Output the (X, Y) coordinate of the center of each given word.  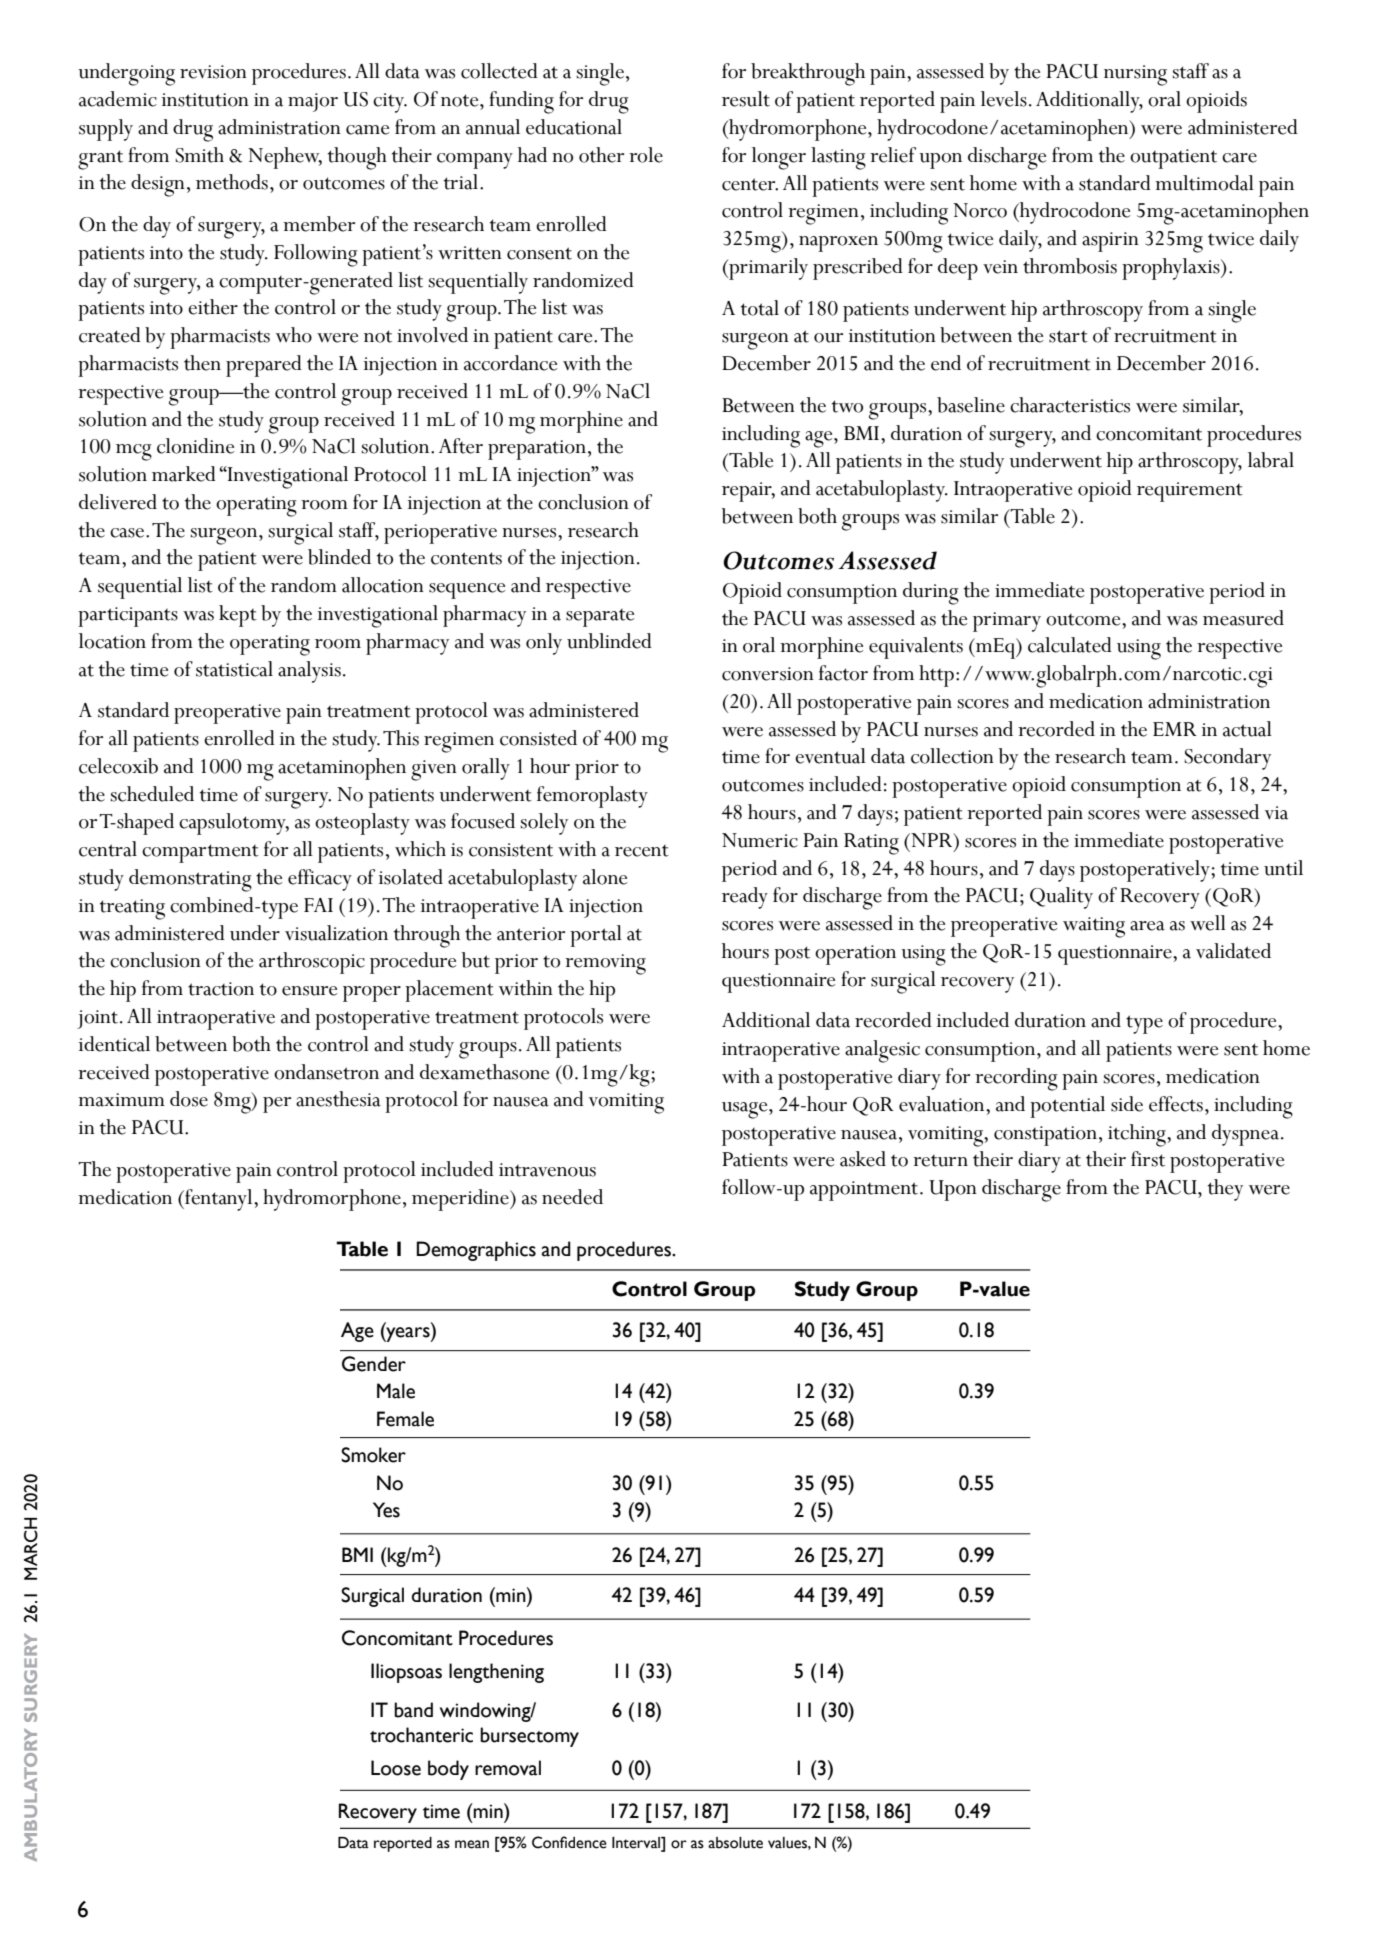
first (1148, 1159)
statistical (234, 669)
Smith (200, 155)
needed (572, 1197)
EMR (1175, 729)
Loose (396, 1768)
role (646, 155)
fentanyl (219, 1200)
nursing (1135, 75)
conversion (768, 674)
